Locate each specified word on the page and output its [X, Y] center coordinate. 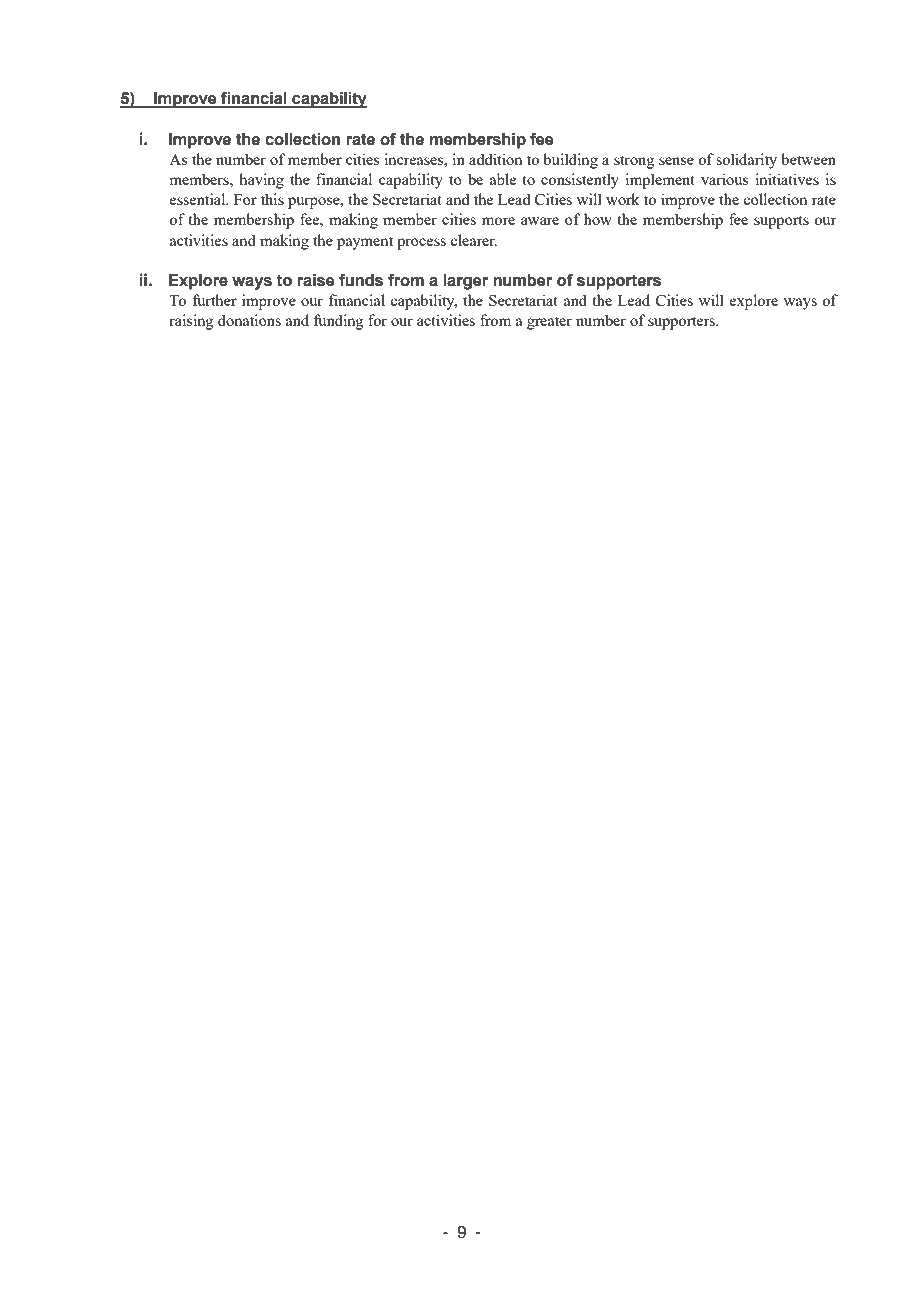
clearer [473, 240]
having [261, 181]
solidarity [746, 161]
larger [465, 282]
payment [365, 243]
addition [496, 159]
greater [549, 323]
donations [249, 320]
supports [781, 222]
